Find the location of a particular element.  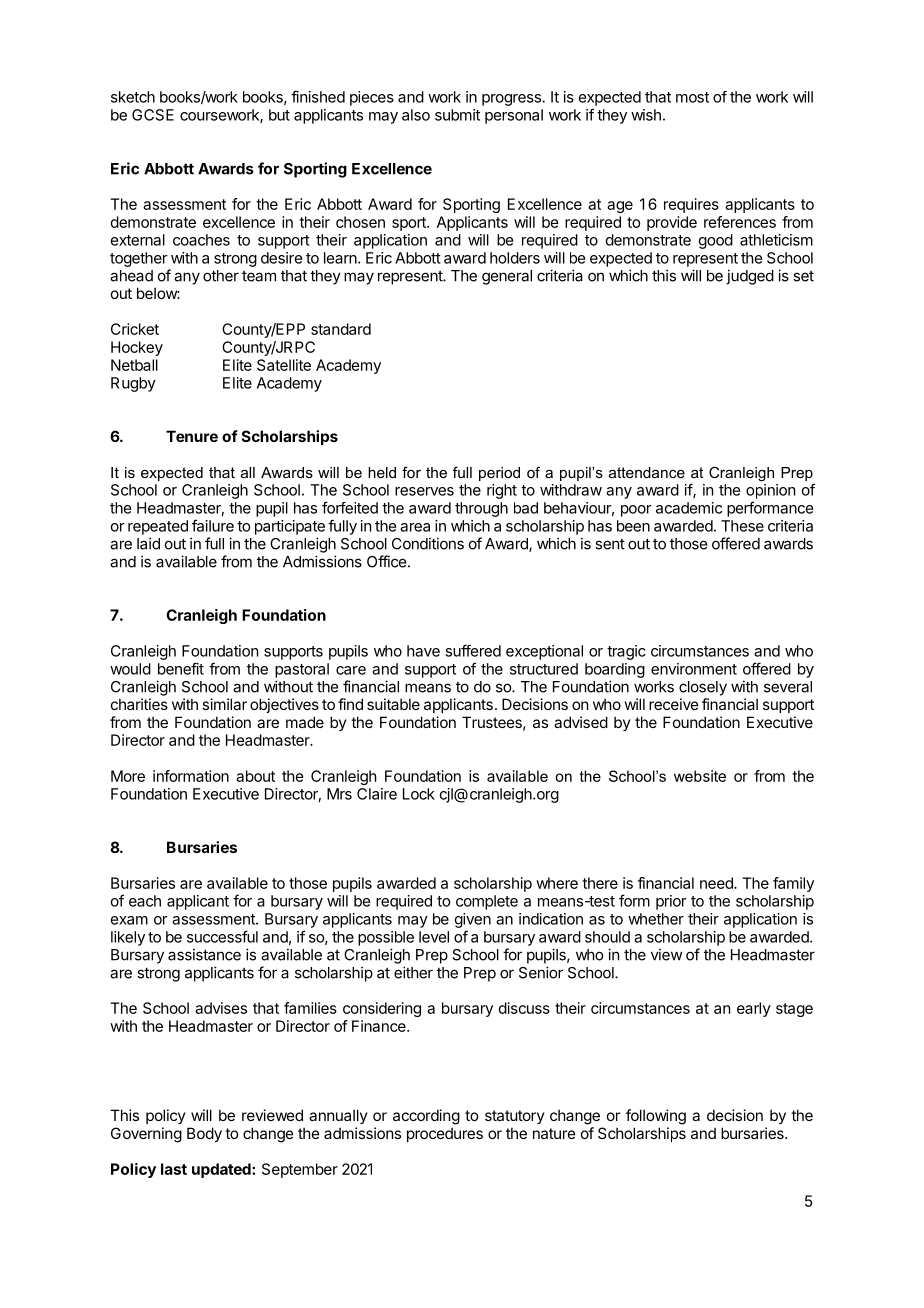

suffered is located at coordinates (473, 650).
